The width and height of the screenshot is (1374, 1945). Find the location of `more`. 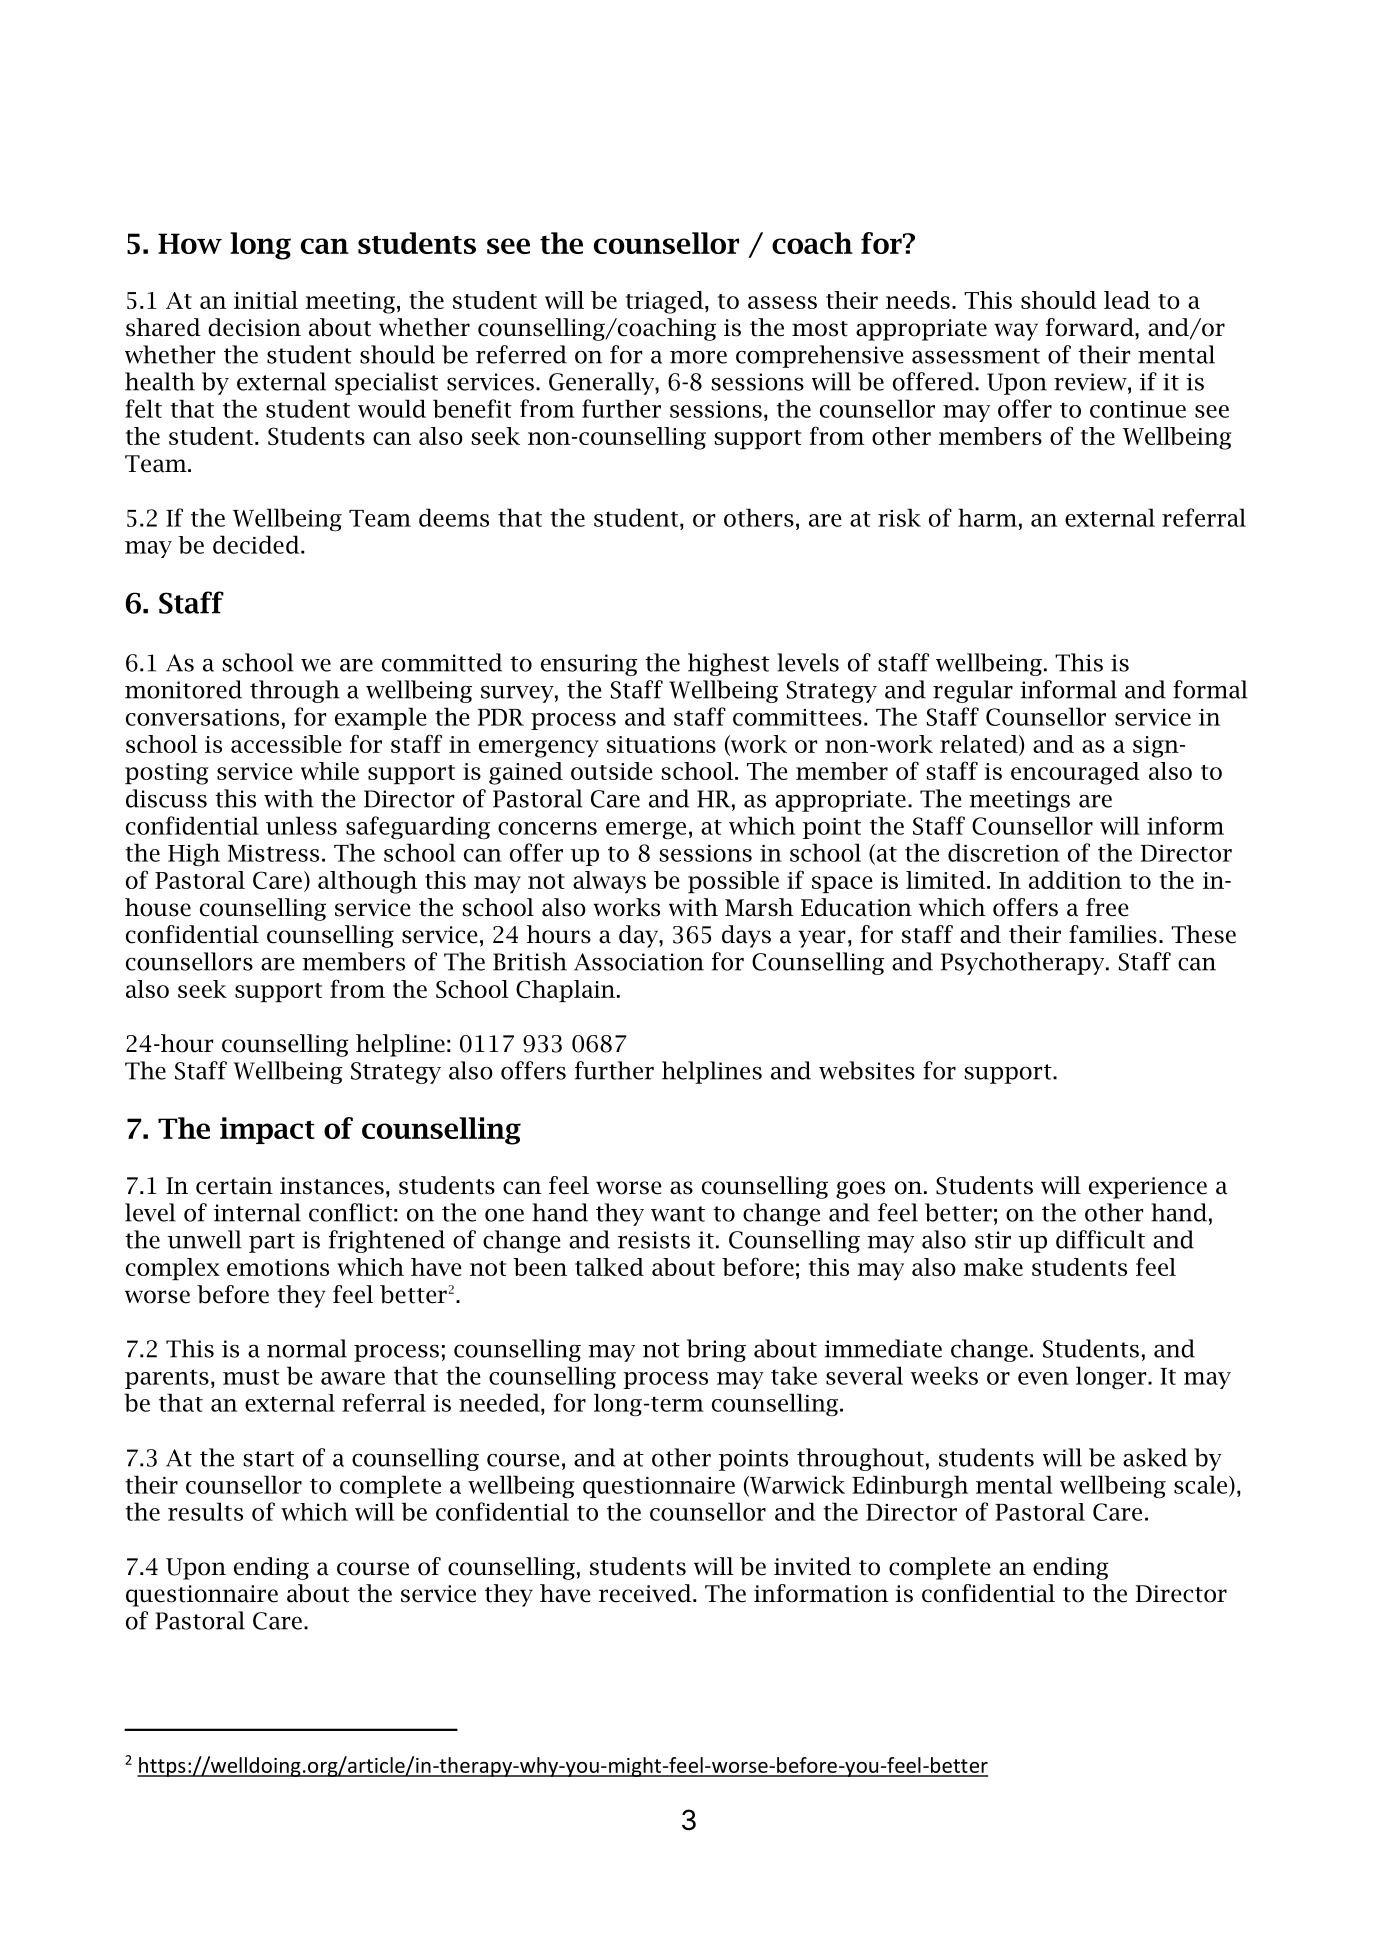

more is located at coordinates (698, 357).
